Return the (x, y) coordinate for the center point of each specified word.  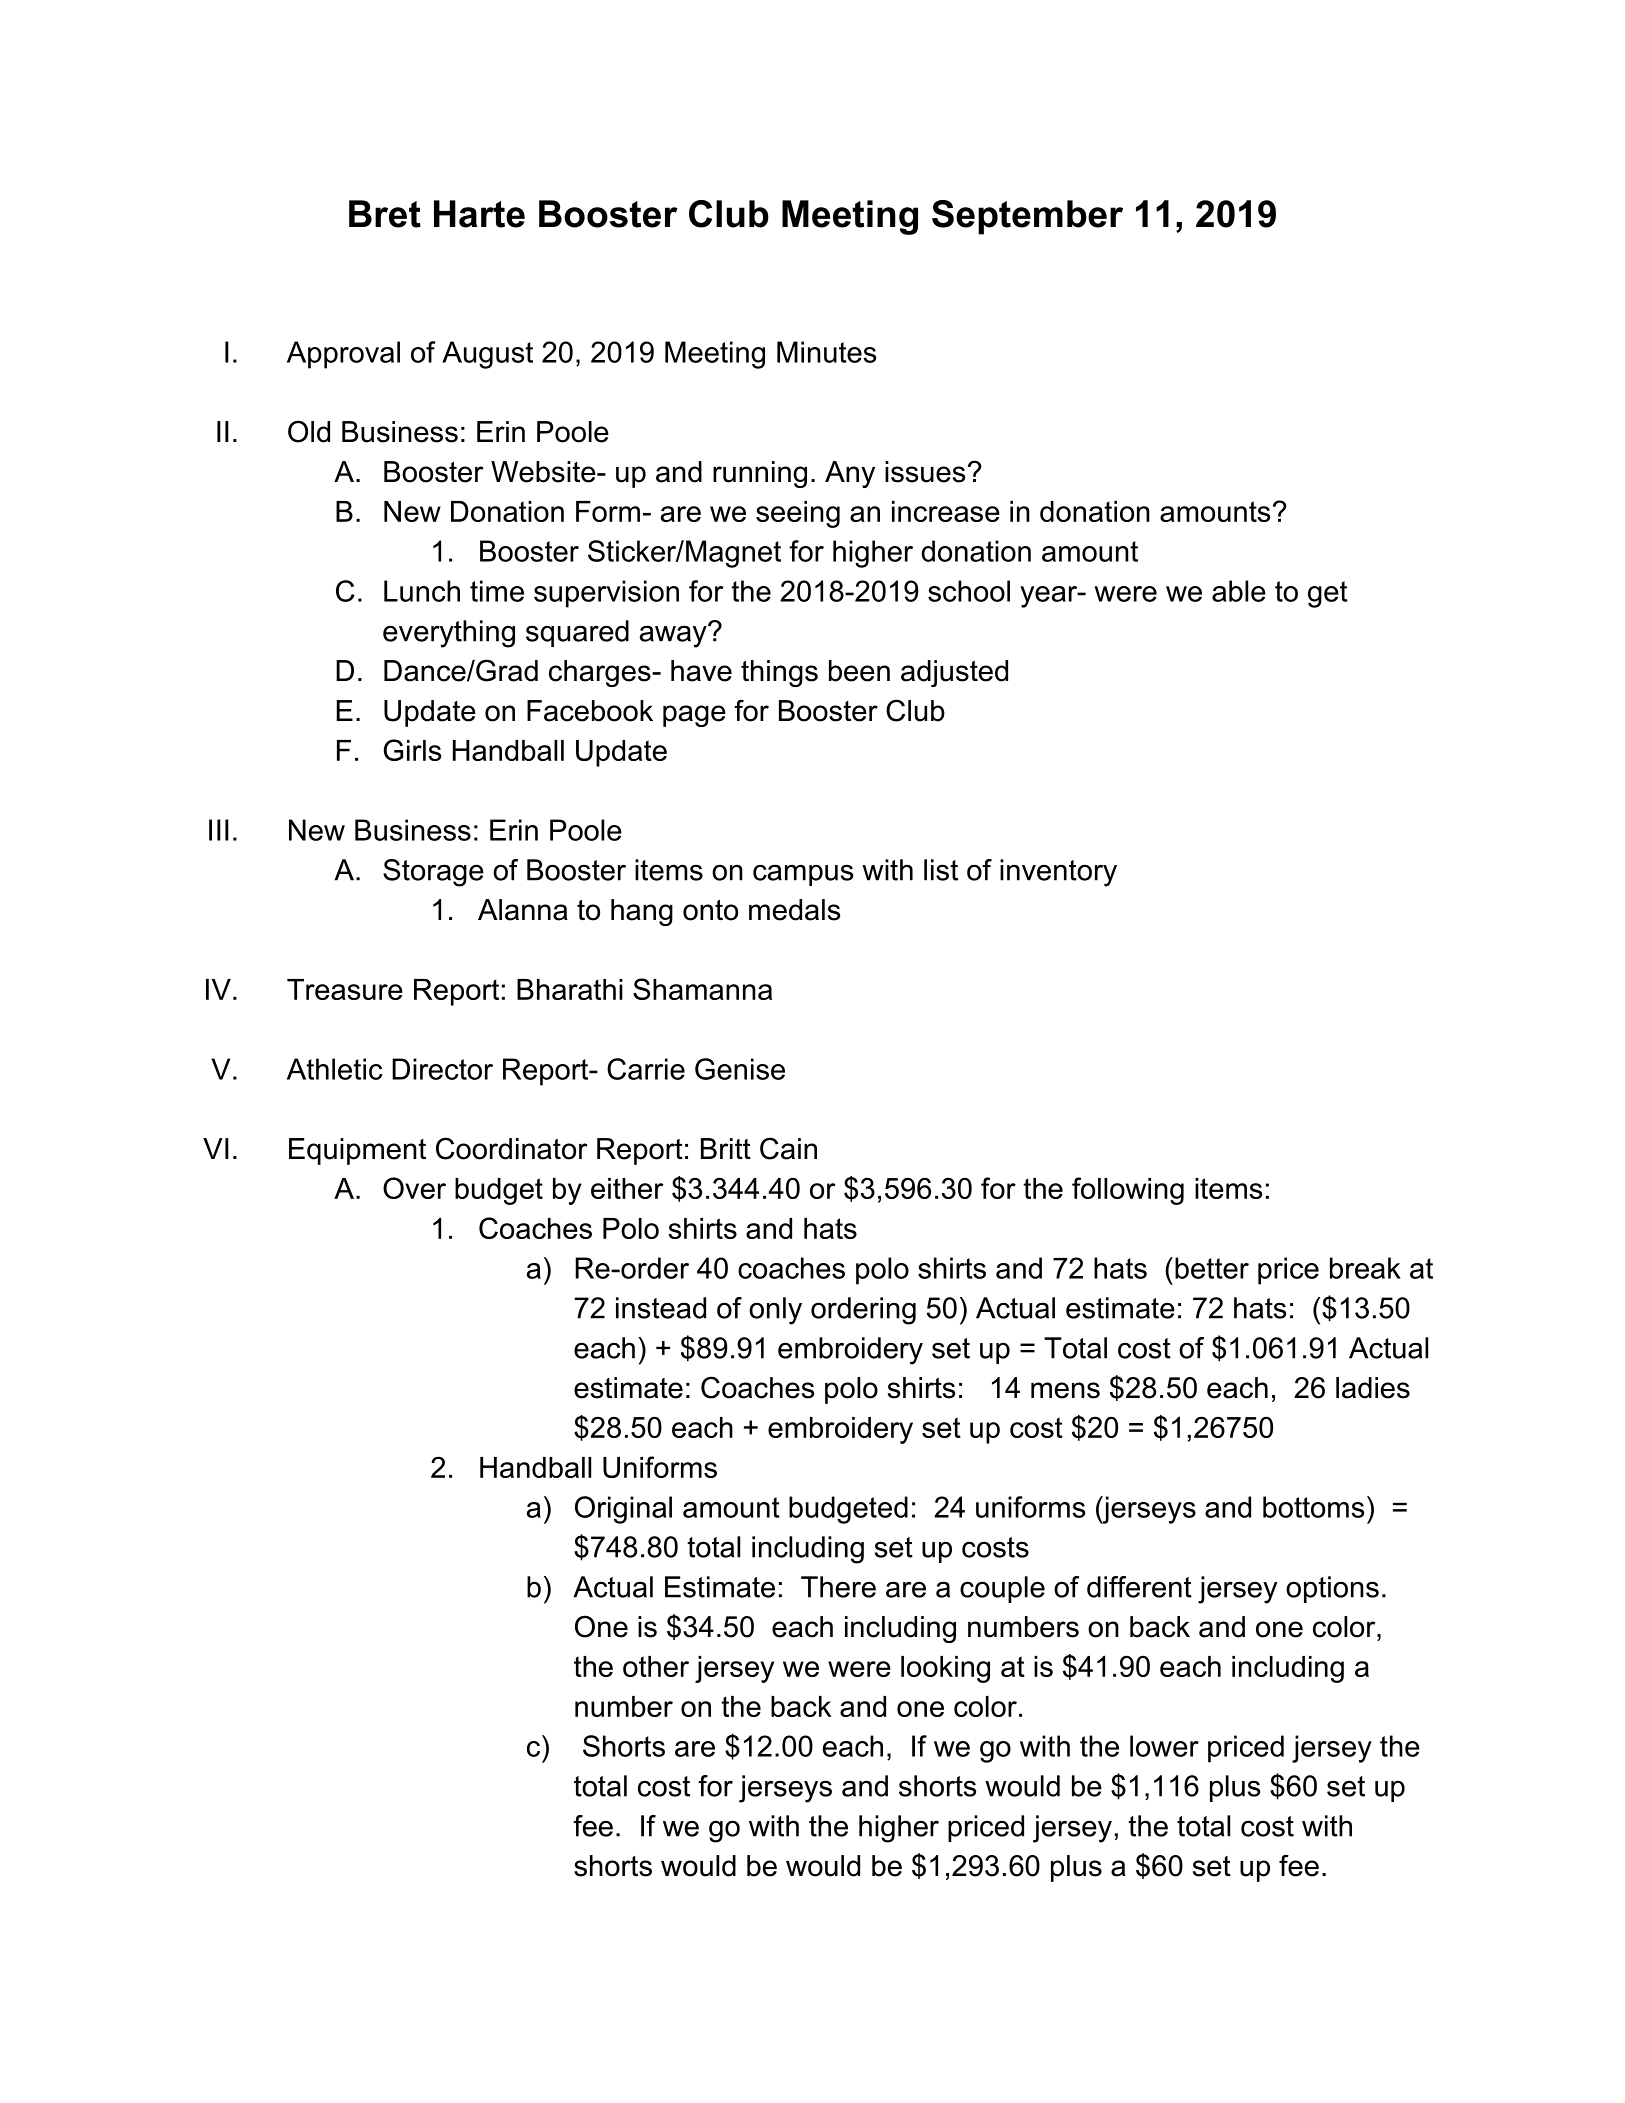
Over (414, 1188)
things (779, 673)
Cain (788, 1148)
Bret (385, 214)
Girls (412, 750)
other (656, 1666)
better (1212, 1268)
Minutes (826, 352)
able (1239, 591)
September (1027, 217)
